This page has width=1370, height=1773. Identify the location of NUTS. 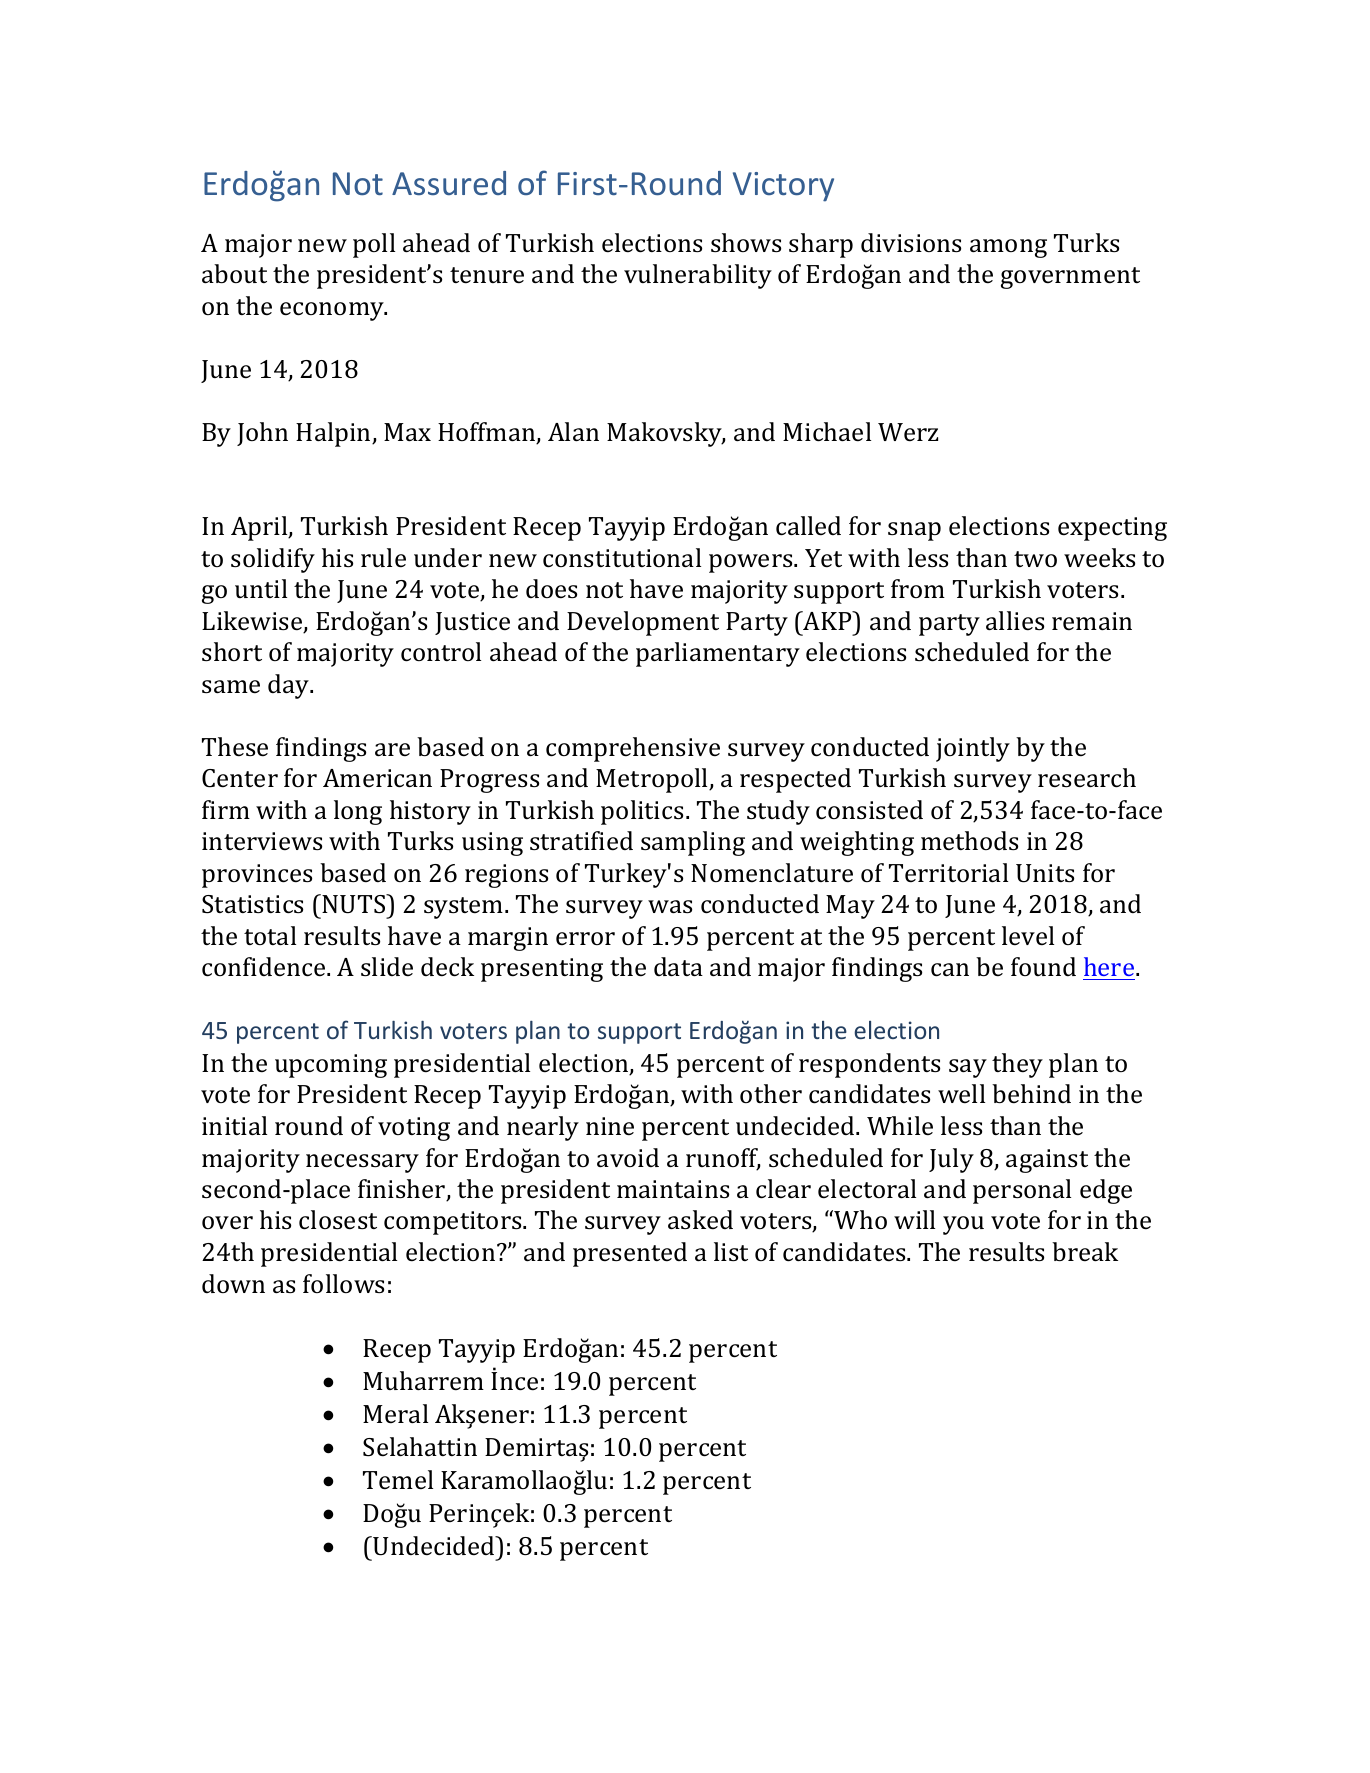
(355, 904).
